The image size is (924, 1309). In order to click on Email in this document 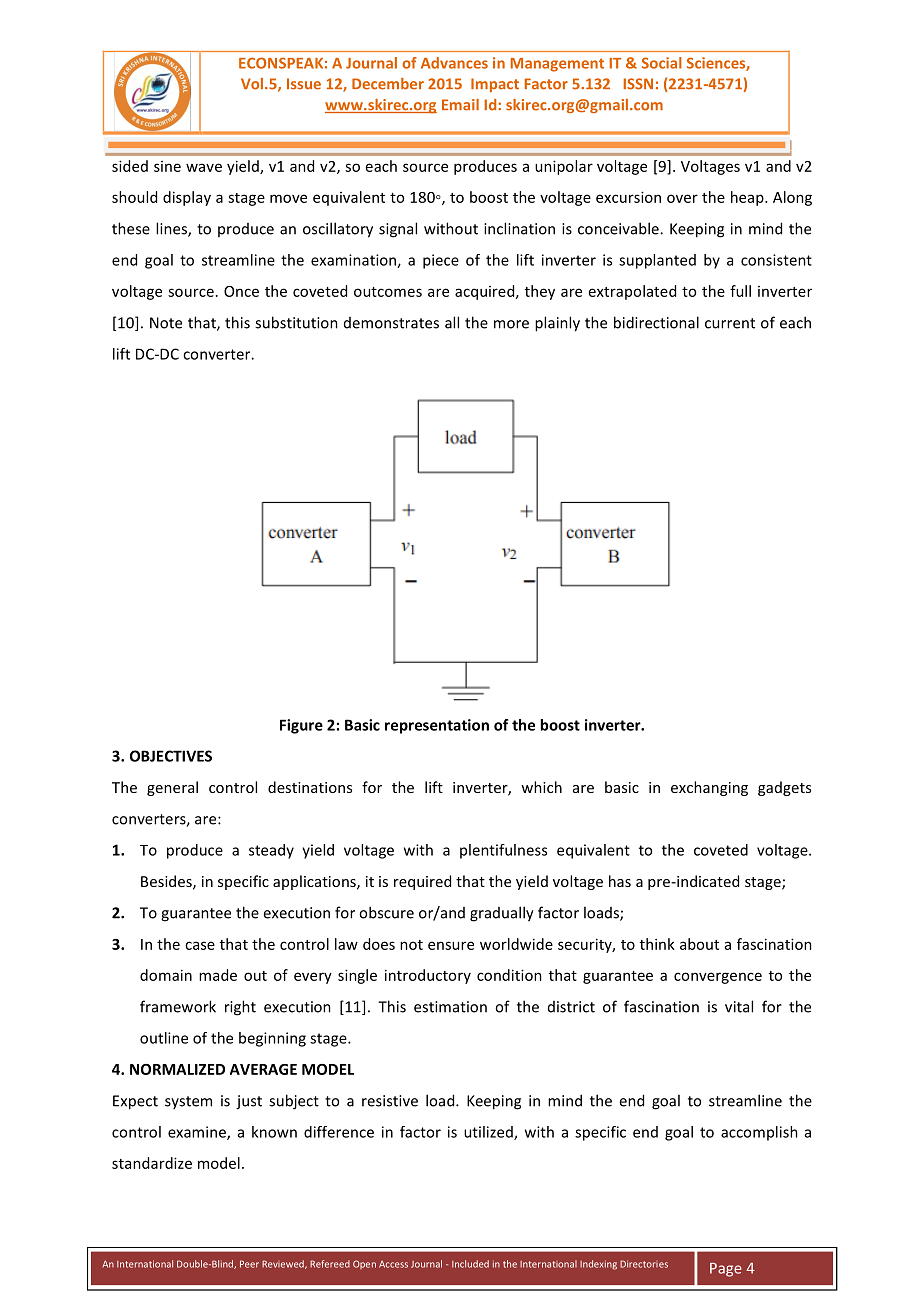, I will do `click(460, 105)`.
